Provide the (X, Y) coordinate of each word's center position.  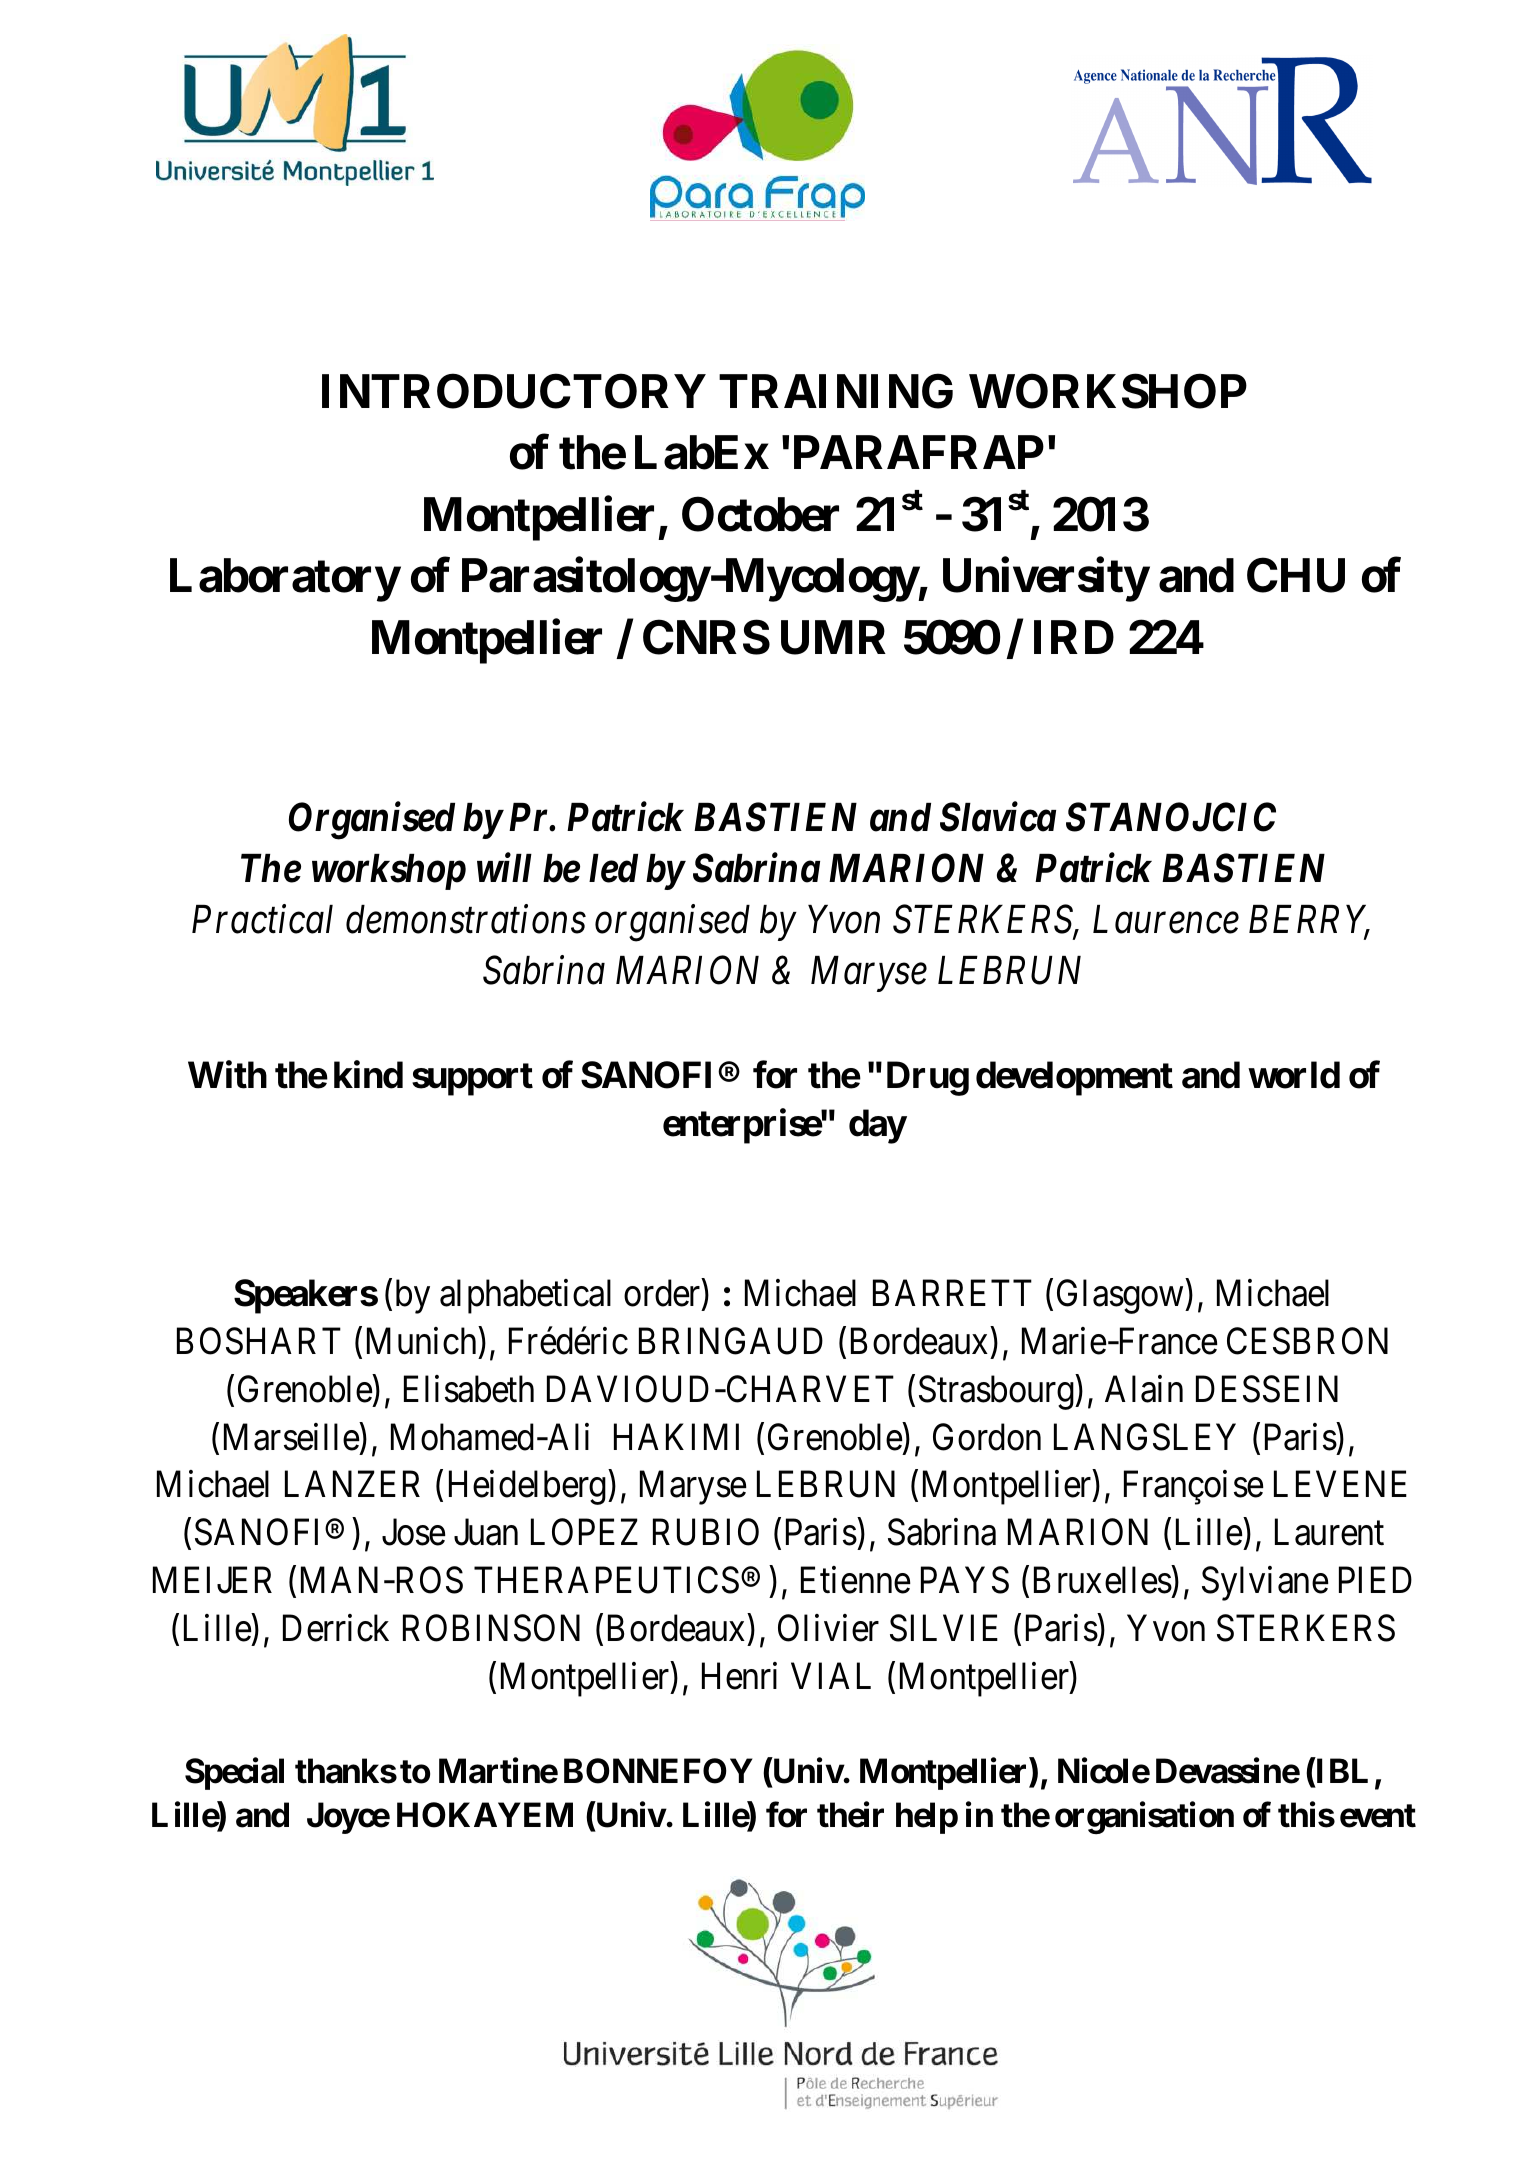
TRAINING (836, 391)
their (850, 1815)
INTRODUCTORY (514, 391)
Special (234, 1774)
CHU (1296, 575)
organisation (1144, 1818)
